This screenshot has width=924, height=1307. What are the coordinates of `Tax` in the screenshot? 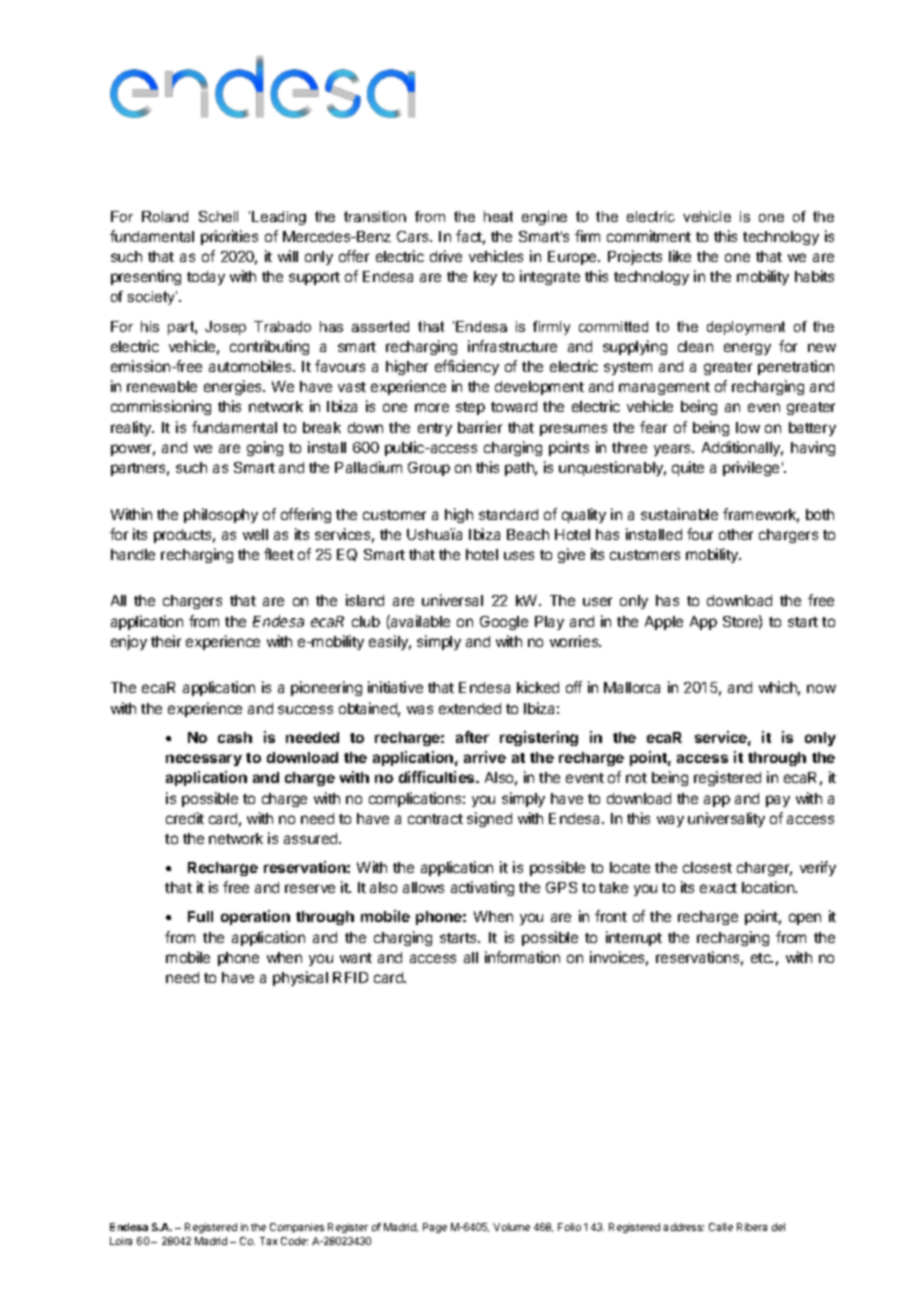 It's located at (268, 1241).
